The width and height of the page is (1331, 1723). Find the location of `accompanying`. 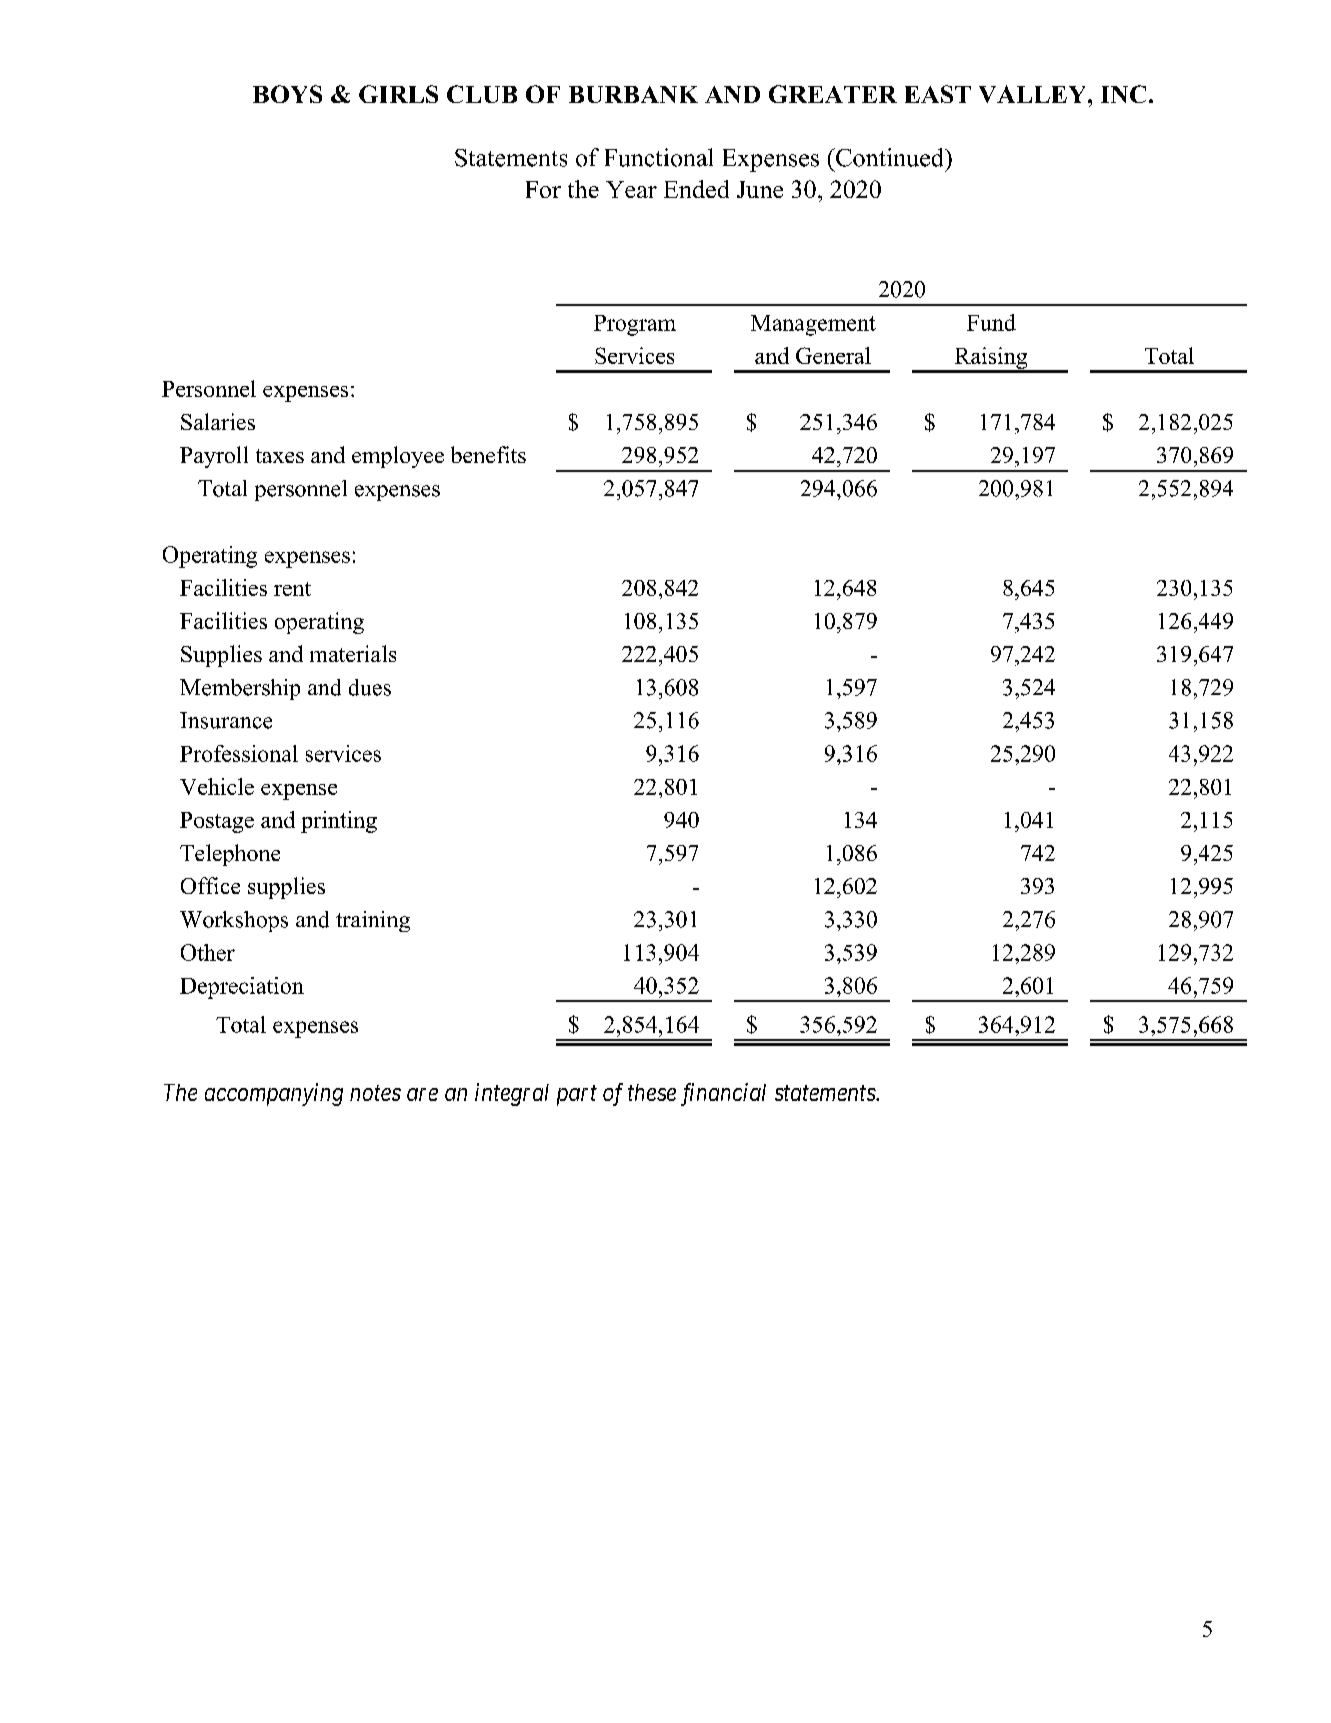

accompanying is located at coordinates (274, 1094).
